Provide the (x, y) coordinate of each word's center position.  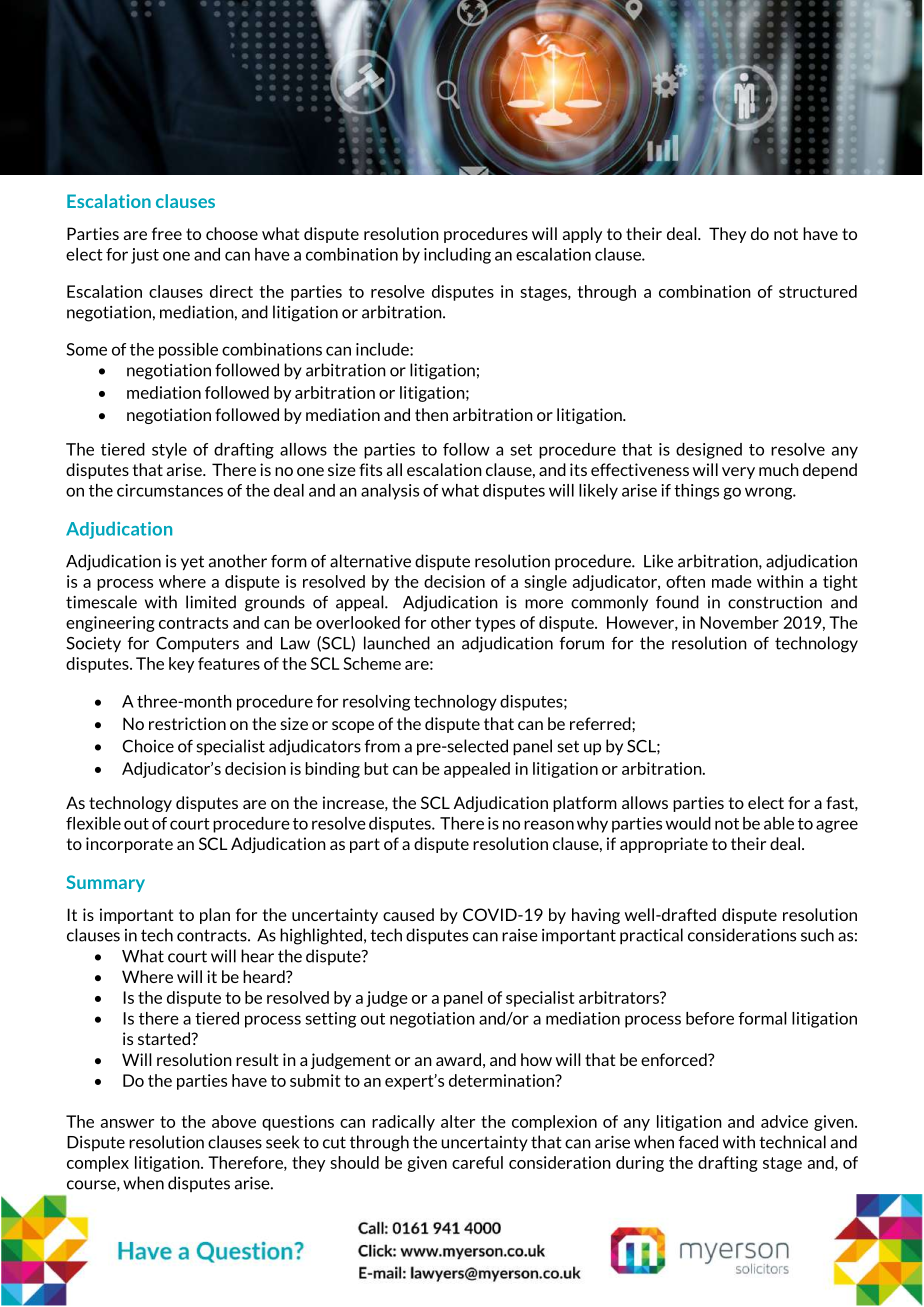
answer (127, 1123)
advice (784, 1121)
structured (818, 291)
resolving (376, 703)
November (739, 622)
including (457, 256)
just (145, 256)
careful (477, 1162)
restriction (187, 723)
